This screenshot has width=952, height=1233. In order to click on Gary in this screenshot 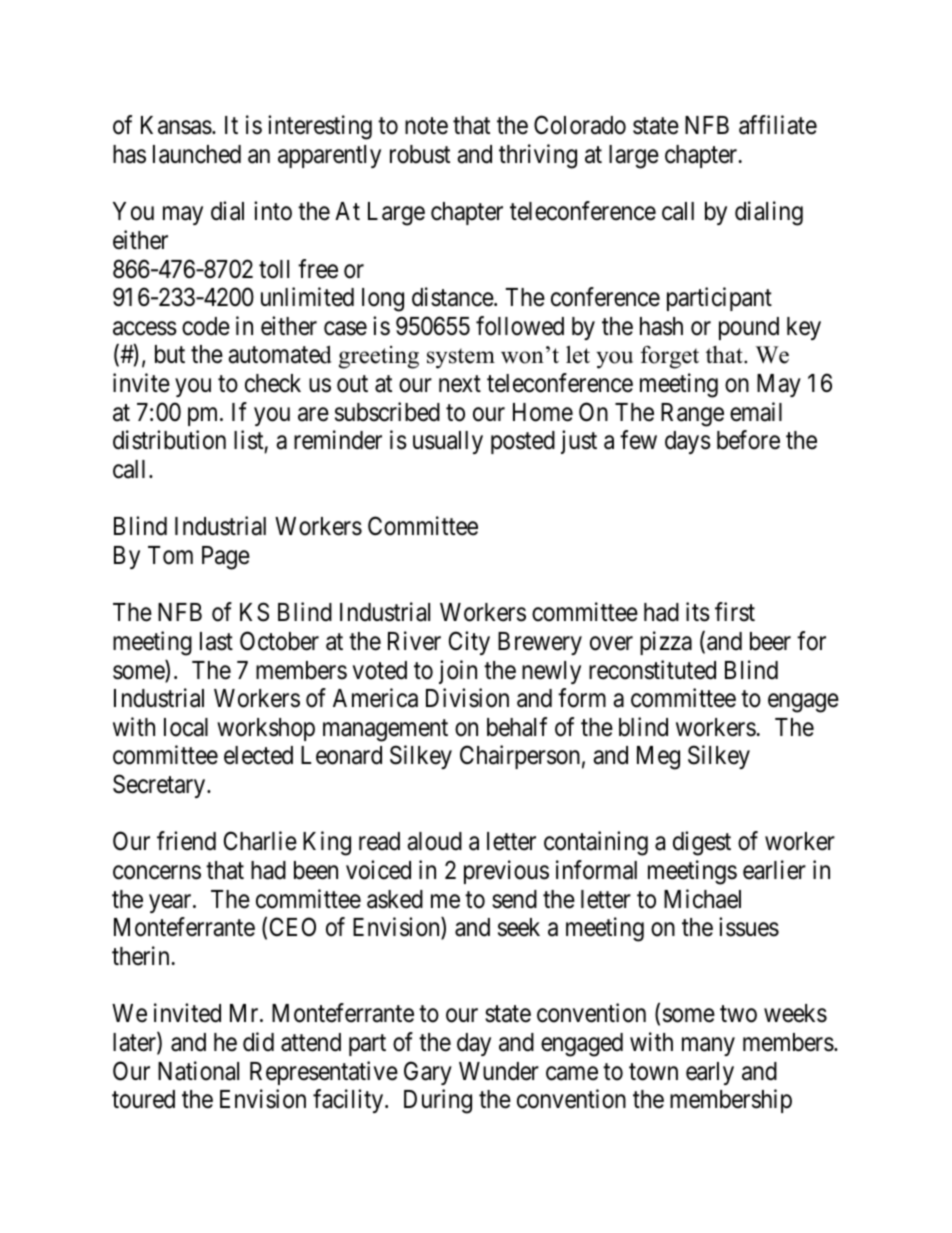, I will do `click(428, 1073)`.
